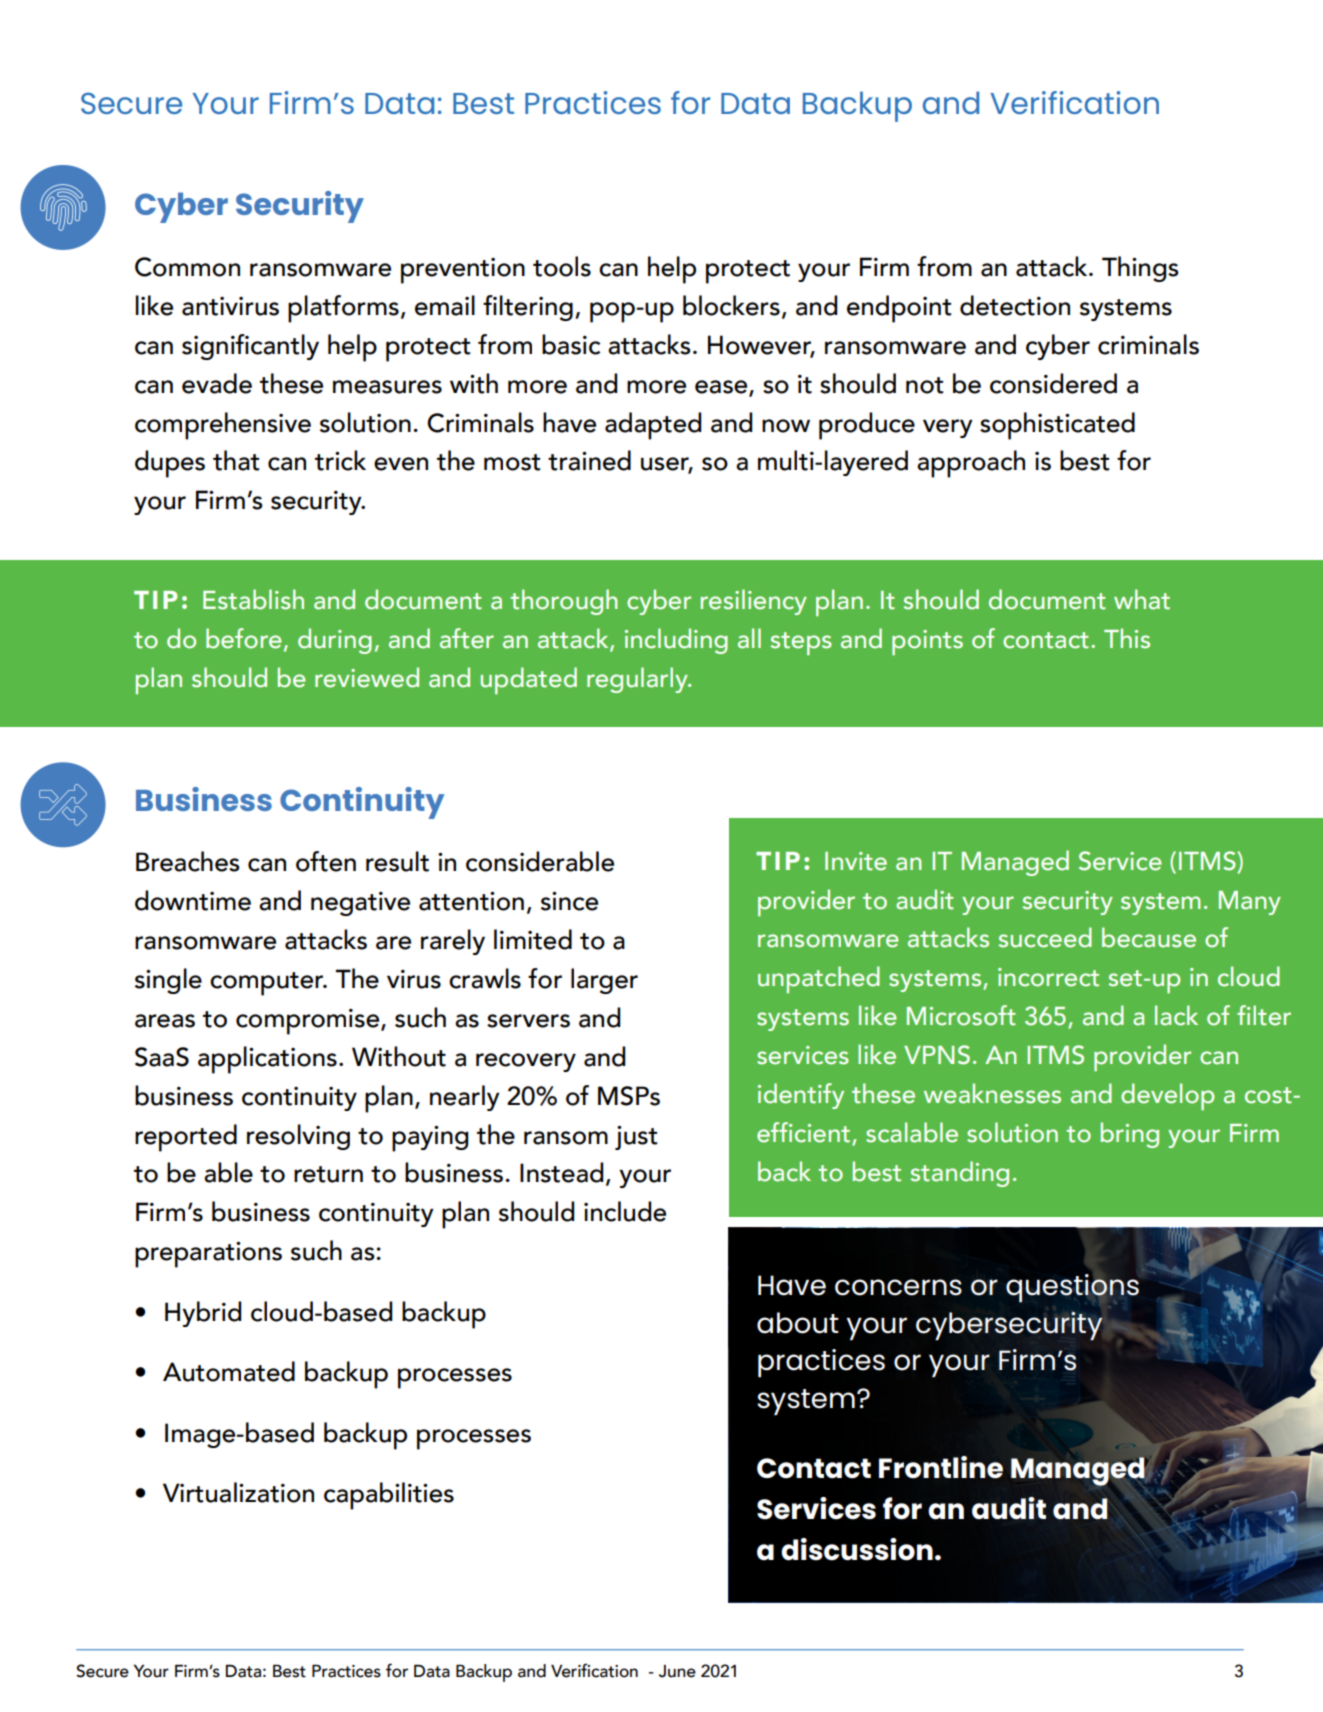  I want to click on regularly, so click(638, 680).
